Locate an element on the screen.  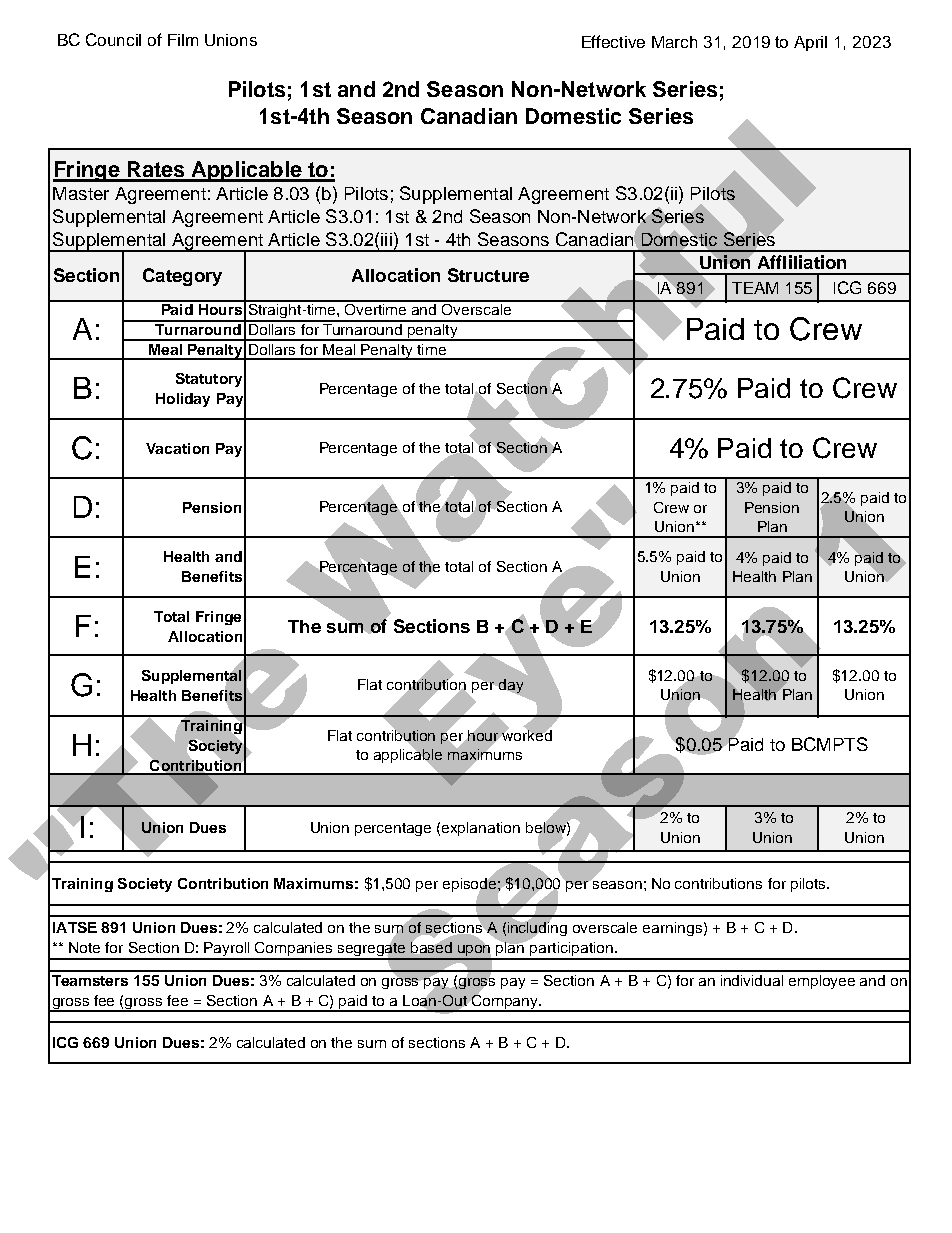
Effective is located at coordinates (613, 41).
